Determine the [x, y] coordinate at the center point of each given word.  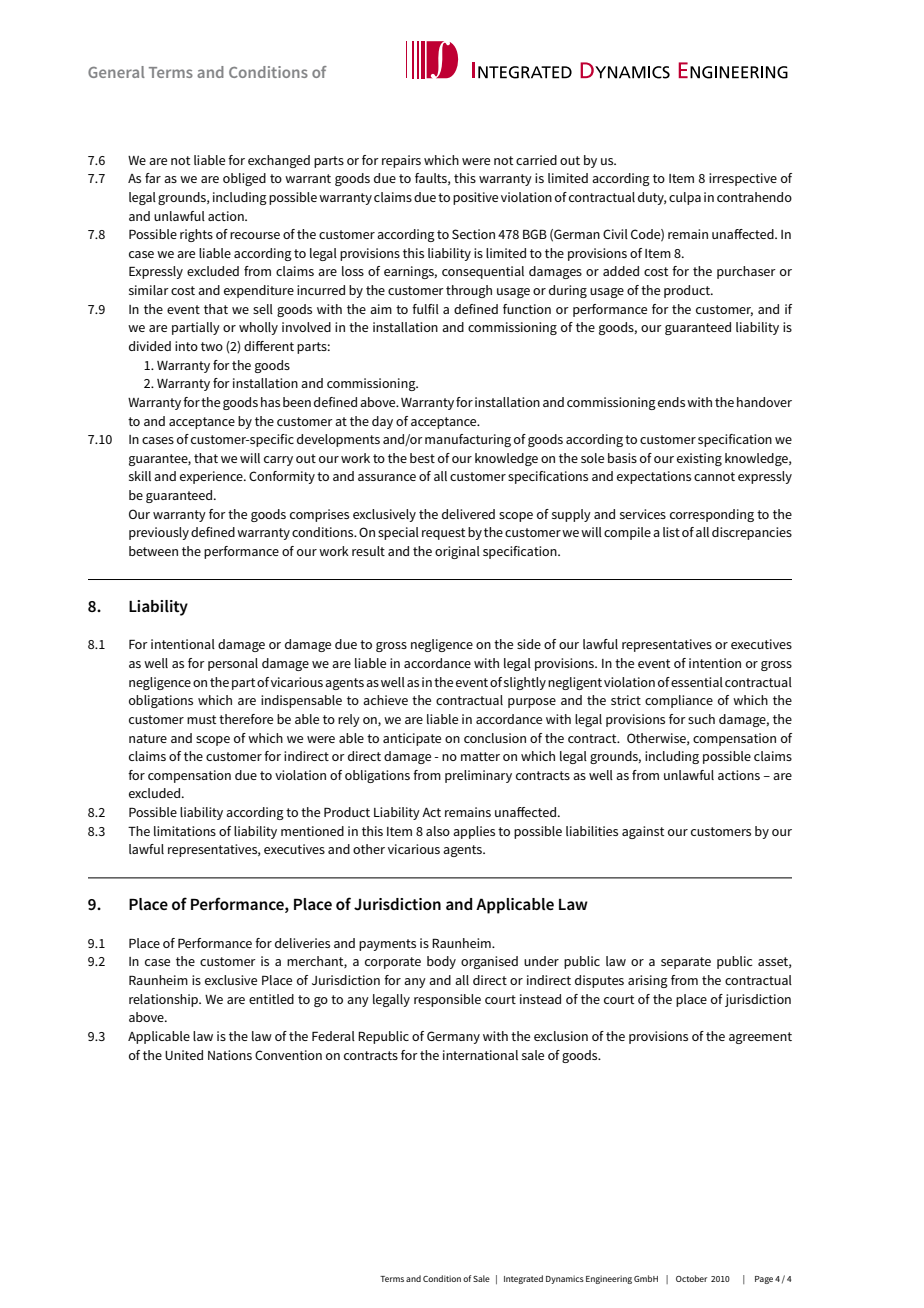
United [184, 1055]
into [186, 346]
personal [233, 664]
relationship [165, 1000]
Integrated [523, 1279]
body [441, 962]
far [153, 178]
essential [697, 682]
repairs [401, 161]
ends [671, 402]
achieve [385, 700]
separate [686, 963]
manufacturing [468, 440]
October [691, 1278]
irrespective [743, 179]
